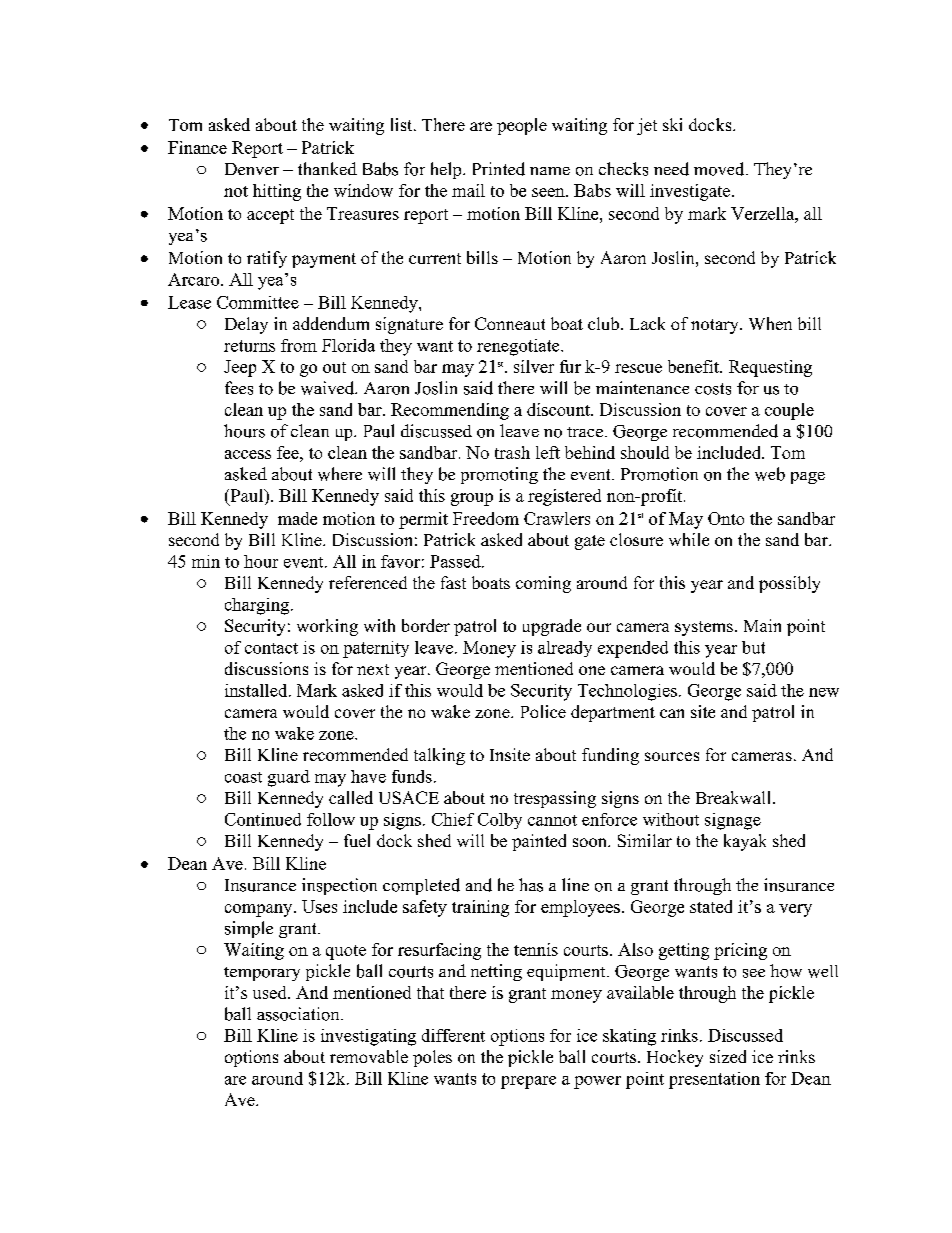  Describe the element at coordinates (543, 584) in the screenshot. I see `coming` at that location.
